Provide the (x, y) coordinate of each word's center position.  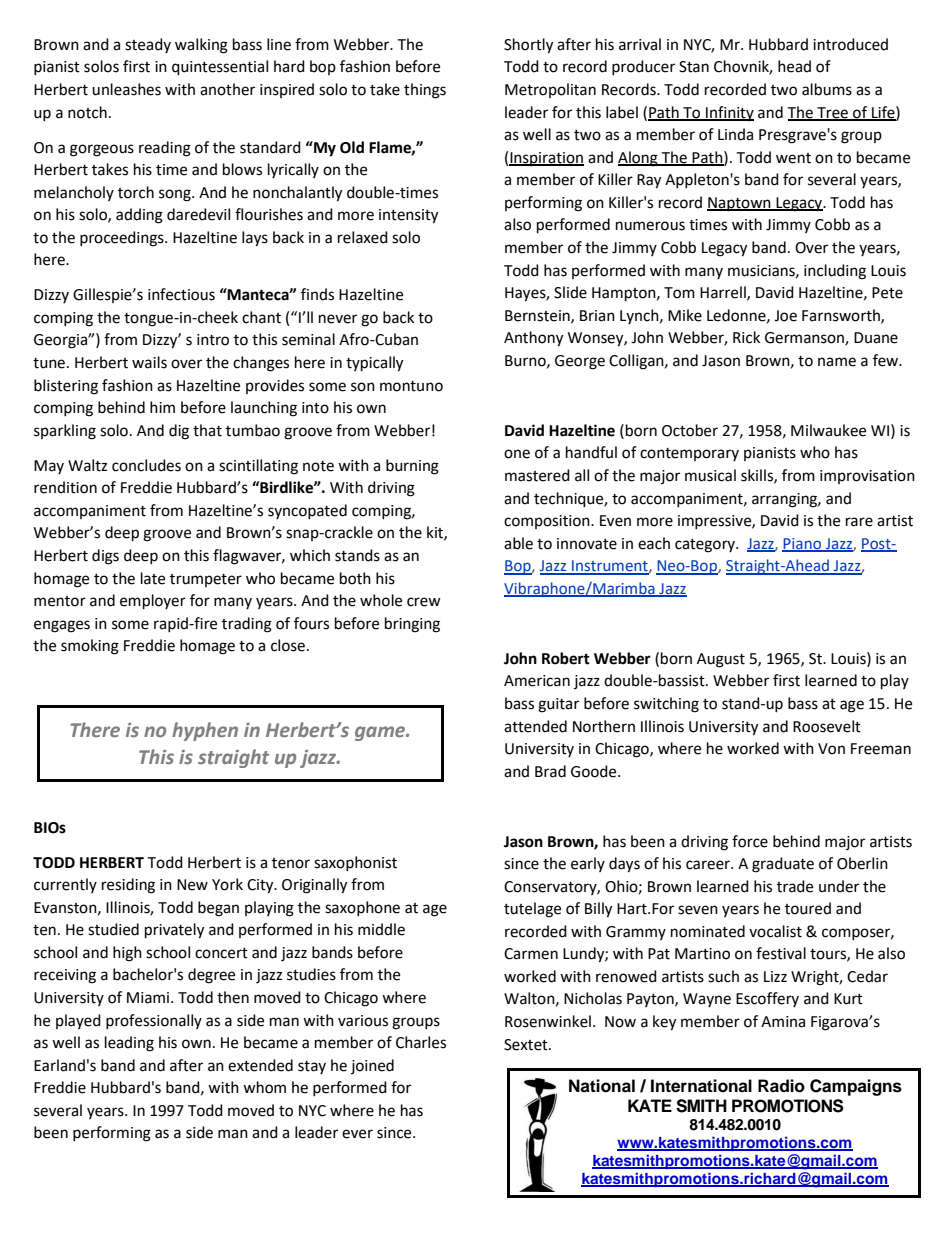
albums (827, 89)
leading (129, 1044)
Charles (421, 1042)
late (153, 578)
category (706, 546)
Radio (781, 1086)
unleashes (126, 89)
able (518, 543)
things (425, 91)
